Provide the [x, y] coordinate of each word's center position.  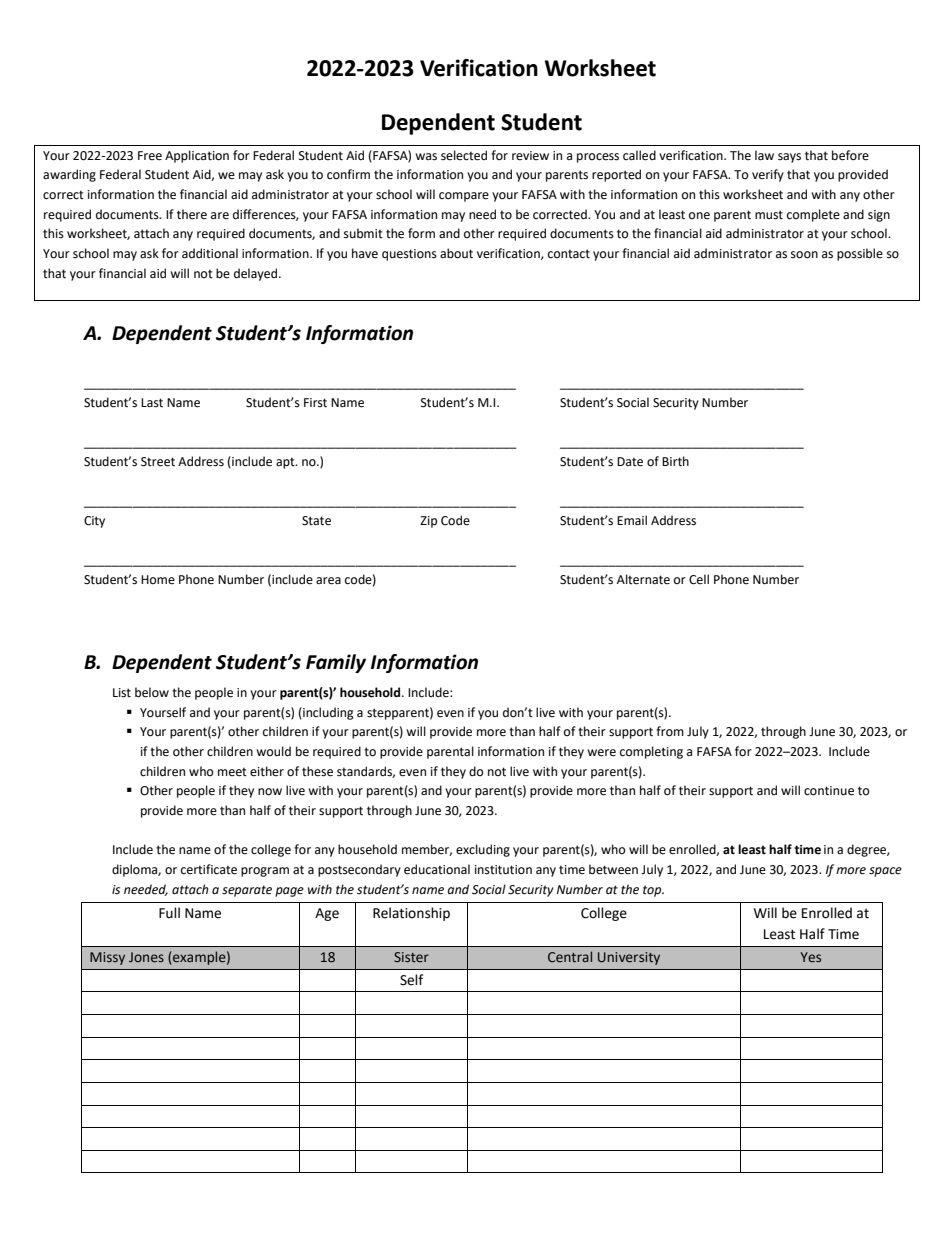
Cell [699, 579]
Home [158, 580]
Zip [428, 522]
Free [150, 156]
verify [768, 175]
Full [169, 913]
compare [464, 197]
